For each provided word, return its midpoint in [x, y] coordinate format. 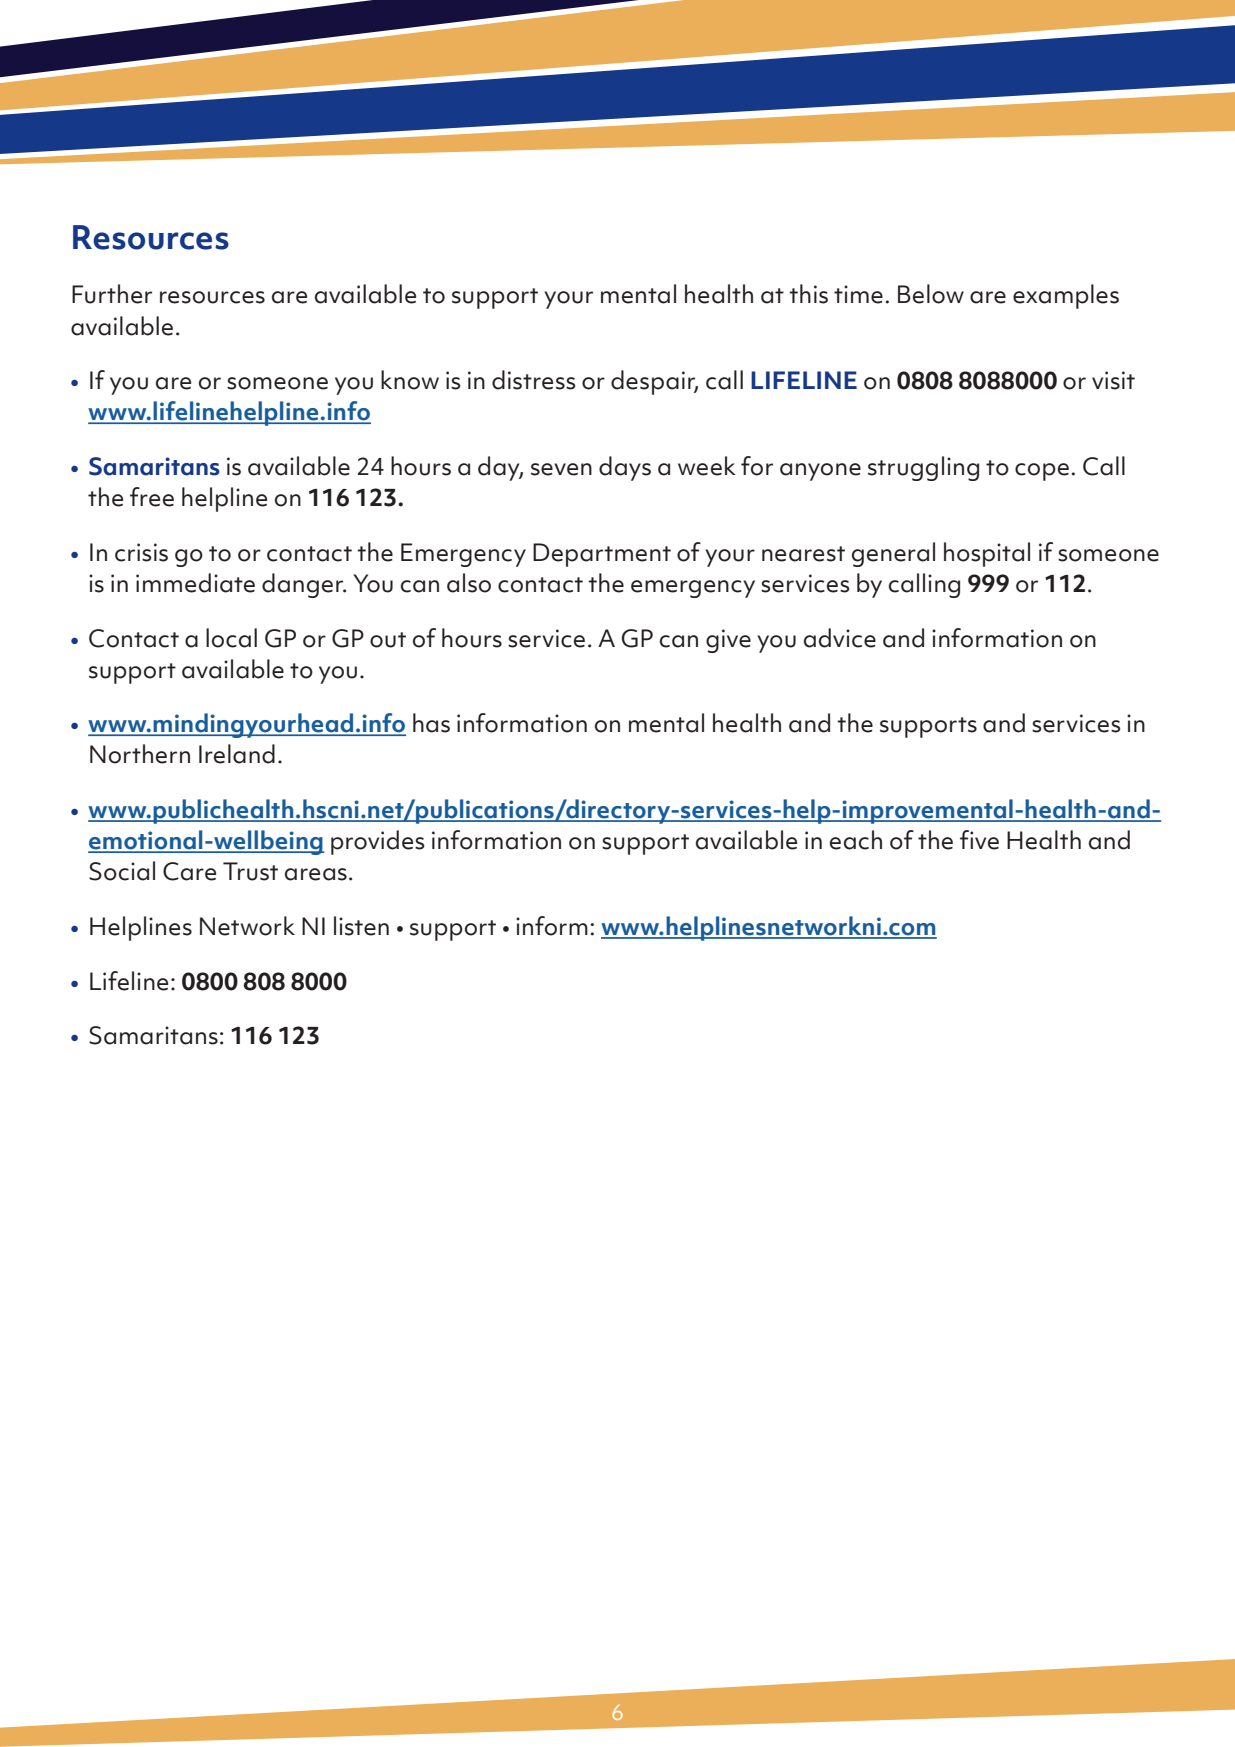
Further [112, 294]
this [808, 294]
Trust [250, 871]
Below [931, 294]
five [979, 840]
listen [361, 926]
